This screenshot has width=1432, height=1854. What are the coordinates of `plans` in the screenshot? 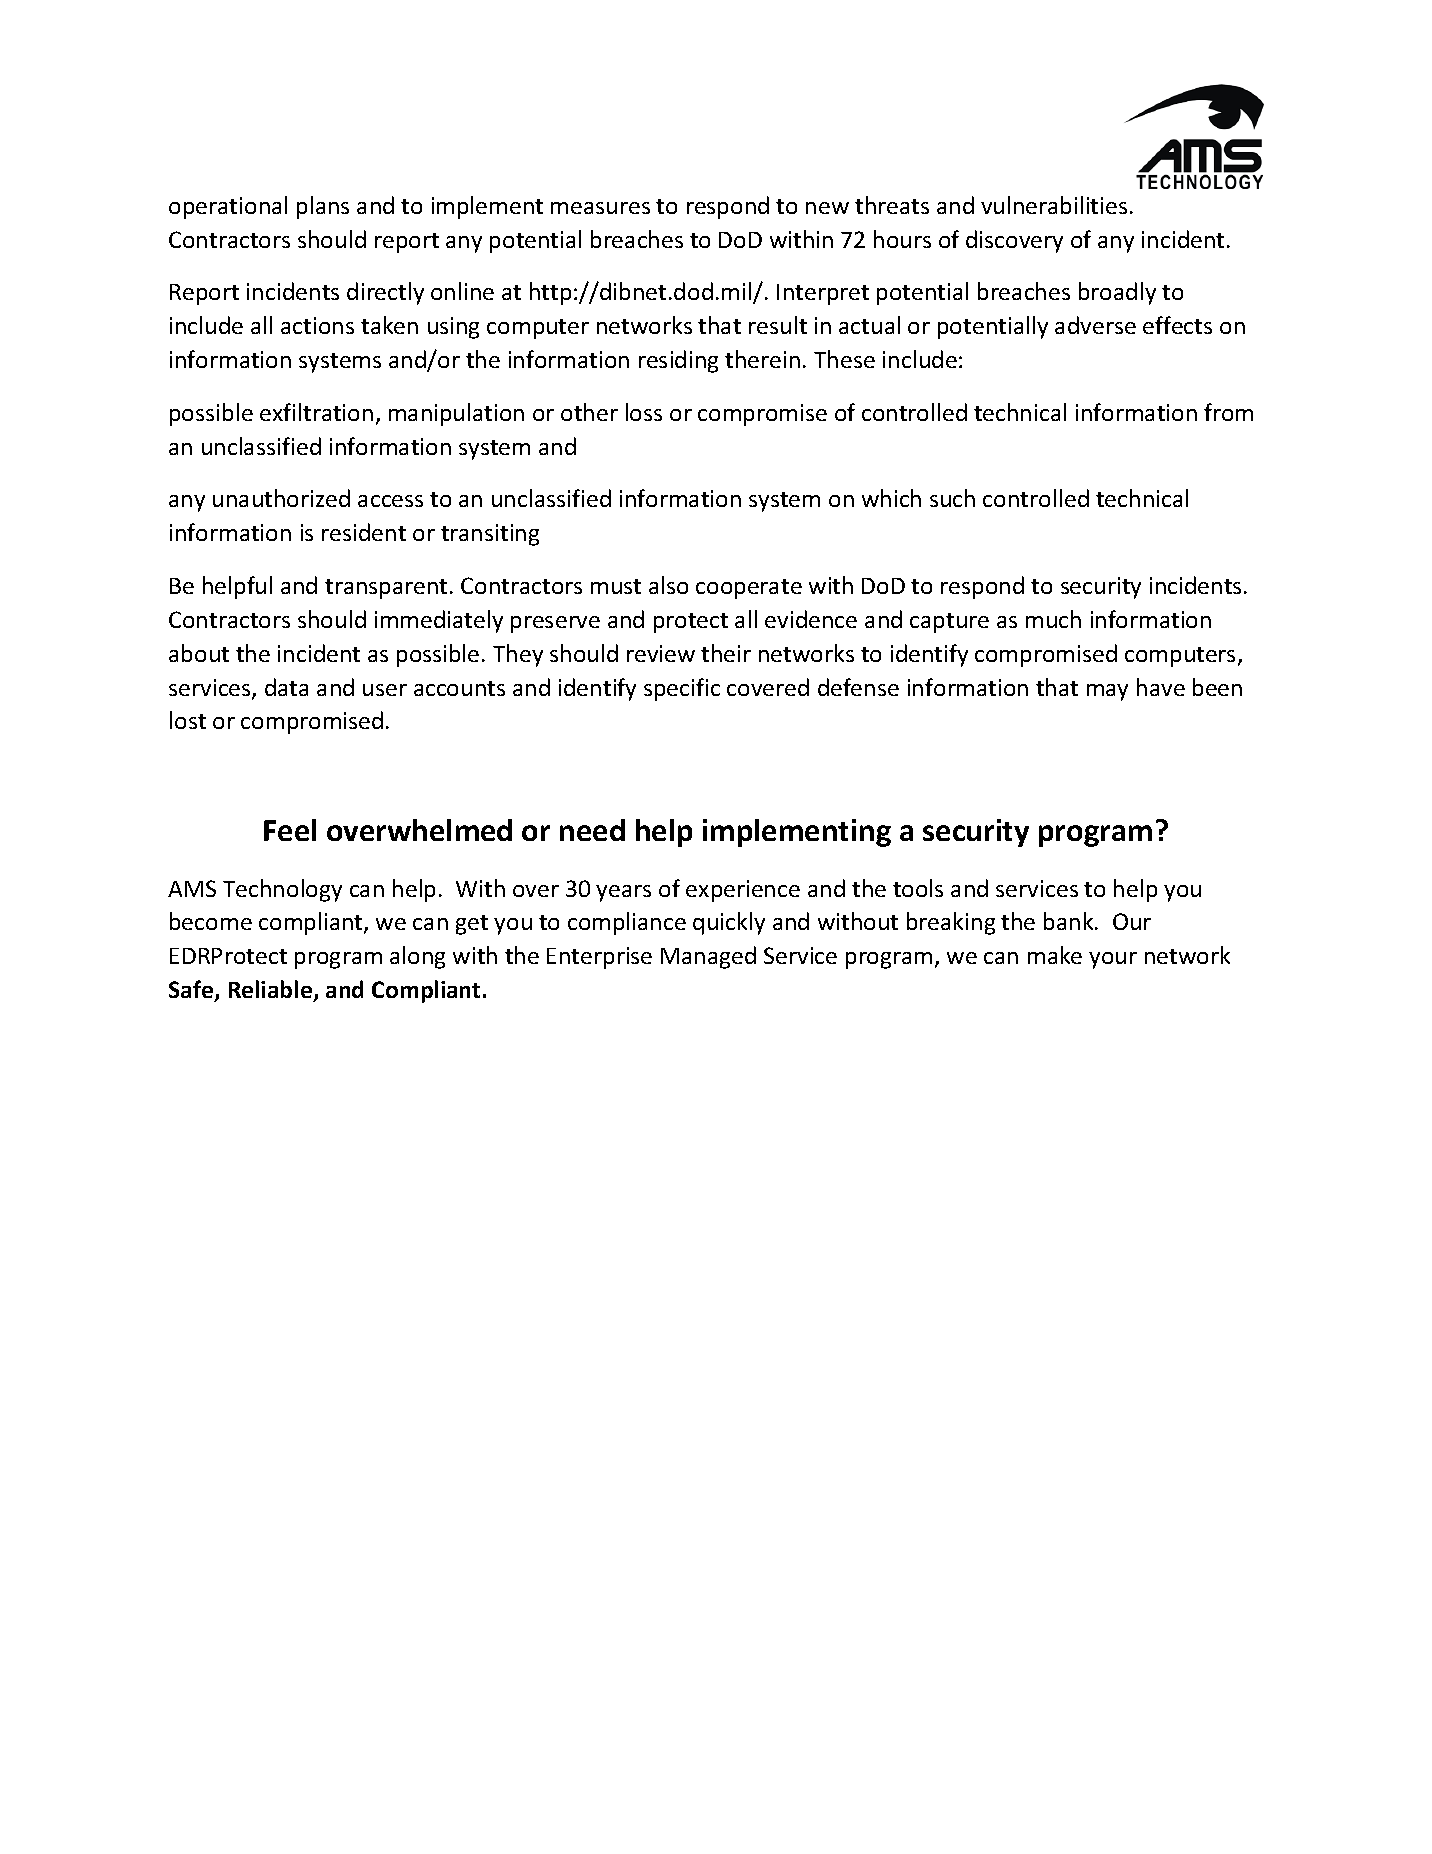 It's located at (323, 207).
